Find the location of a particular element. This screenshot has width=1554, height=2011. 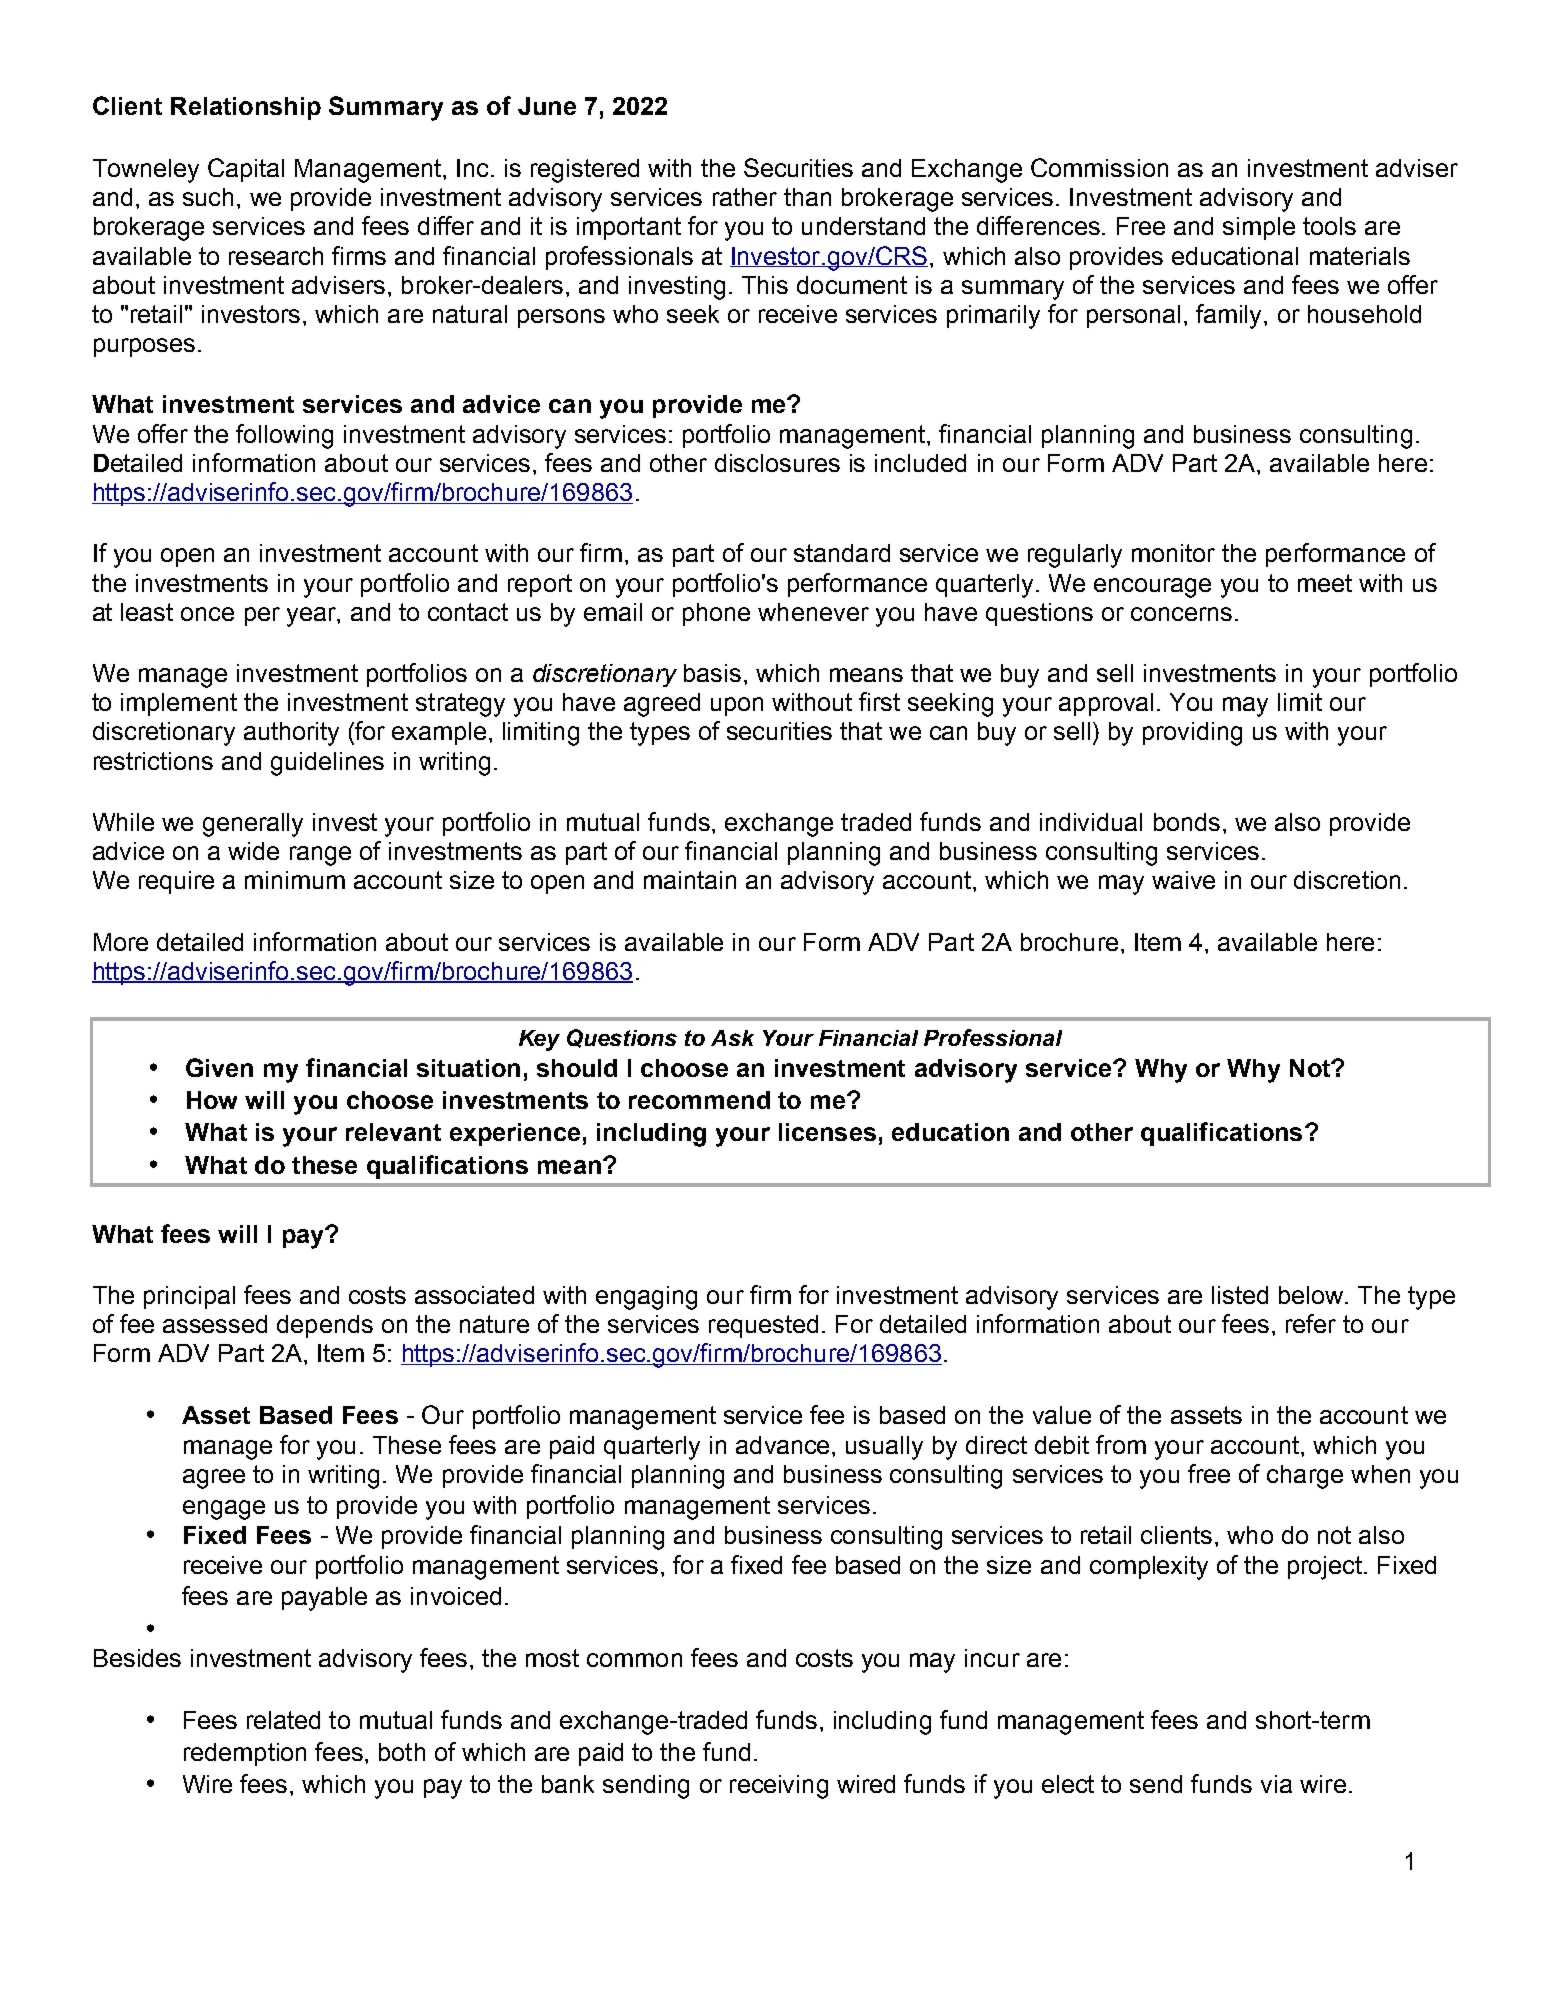

simple is located at coordinates (1259, 228).
